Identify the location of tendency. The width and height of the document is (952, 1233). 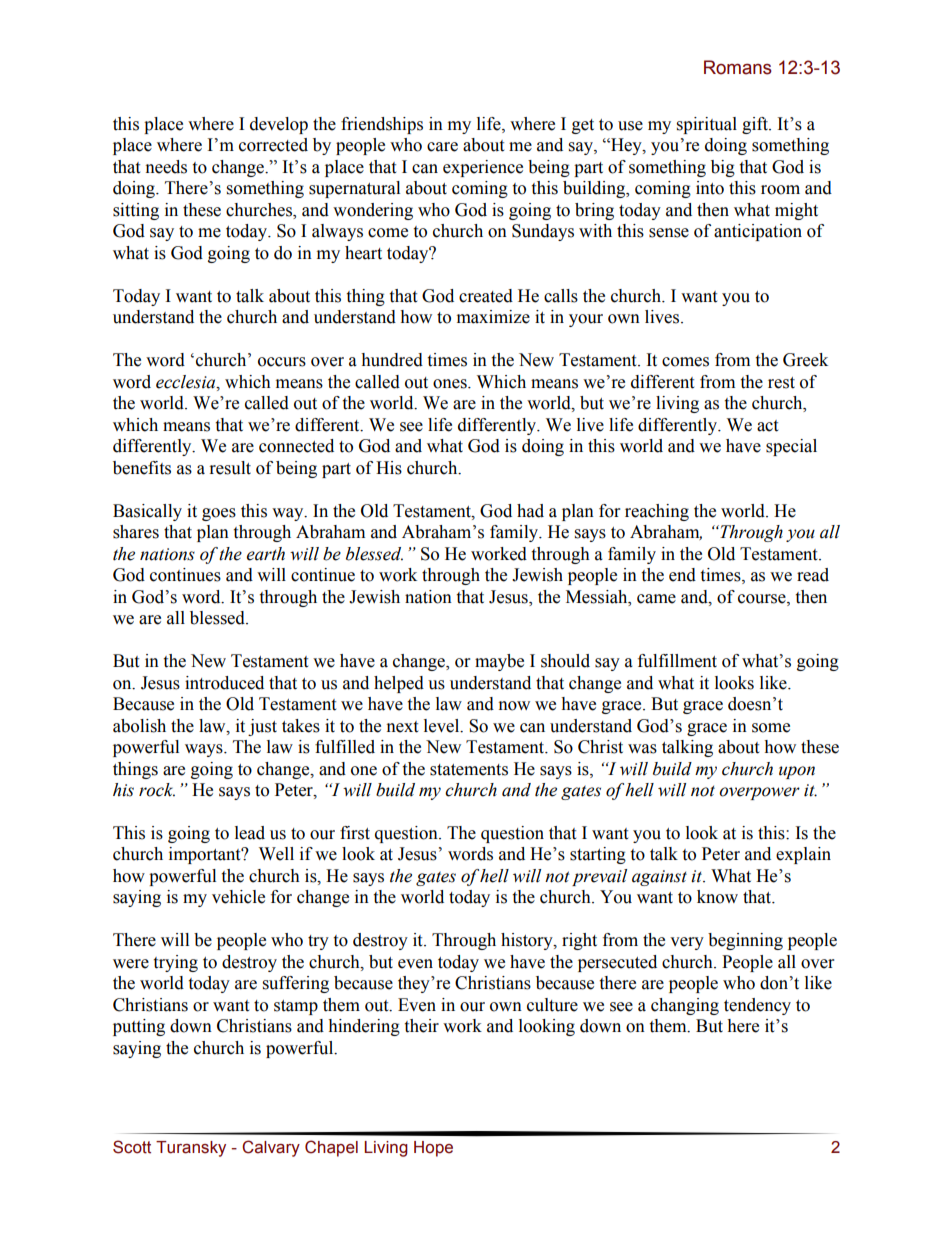
(757, 1006).
